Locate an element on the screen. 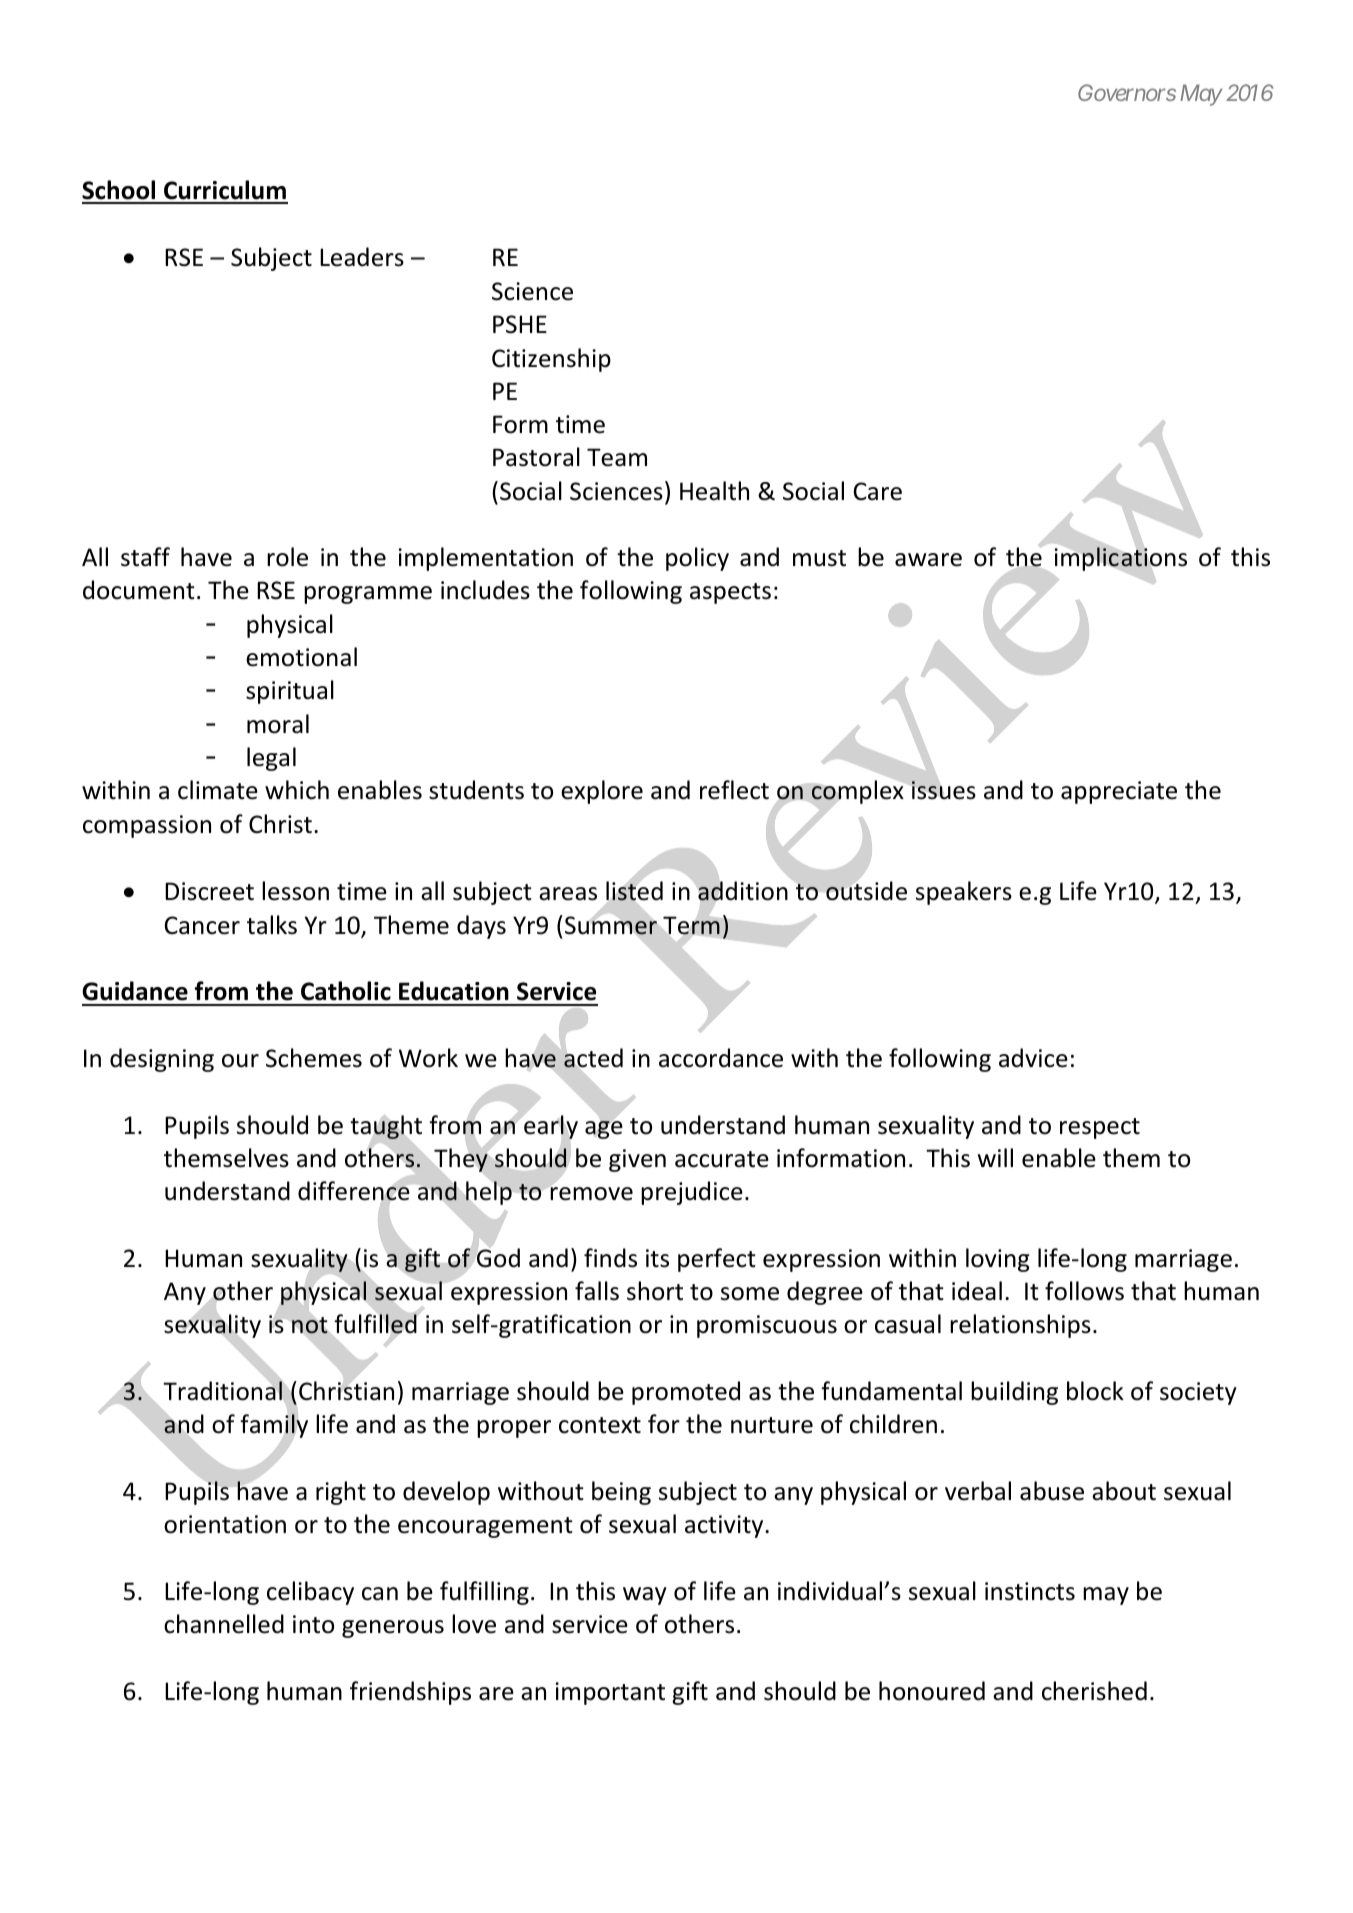 The height and width of the screenshot is (1913, 1353). prejudice is located at coordinates (692, 1193).
